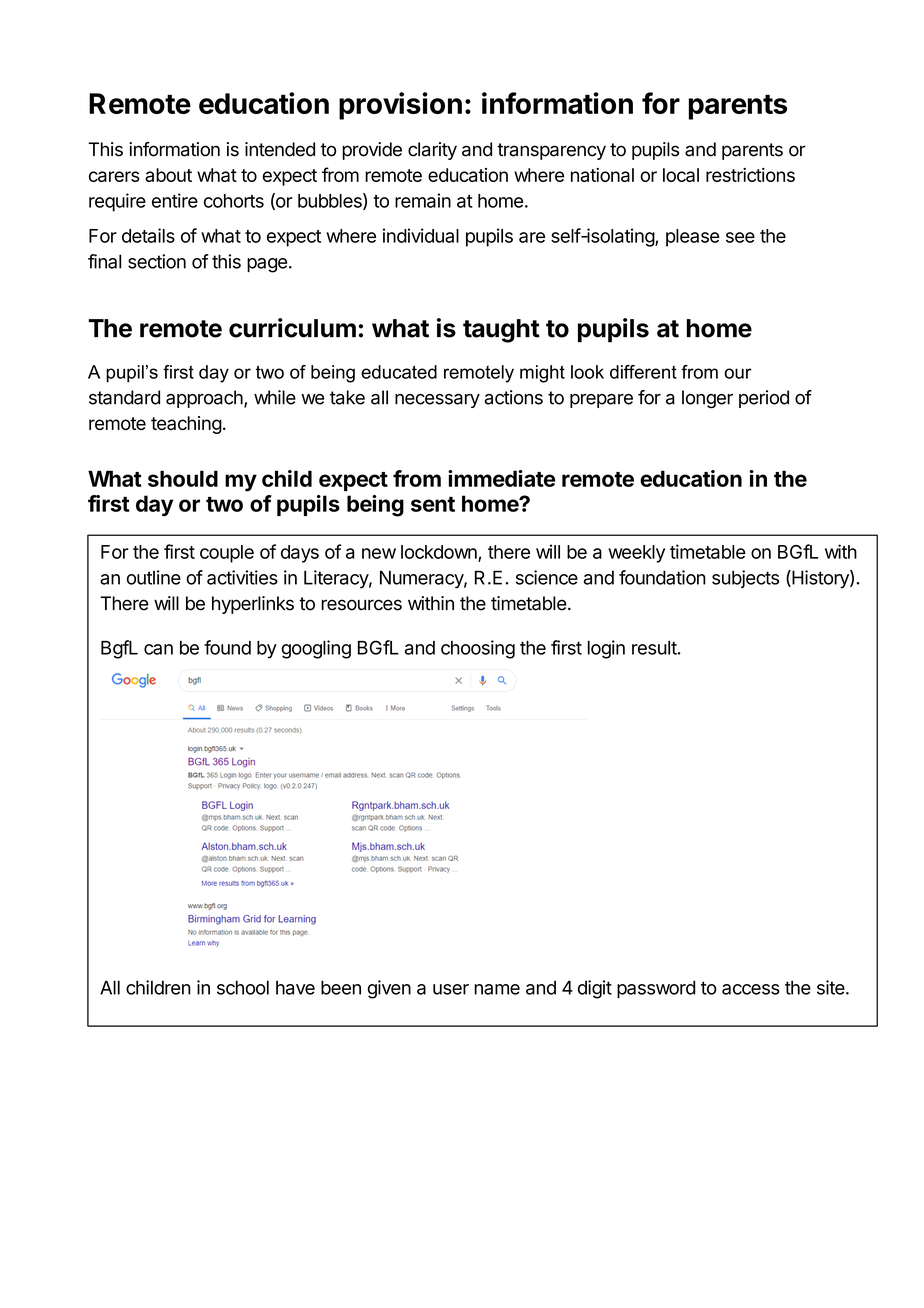  I want to click on school, so click(243, 987).
